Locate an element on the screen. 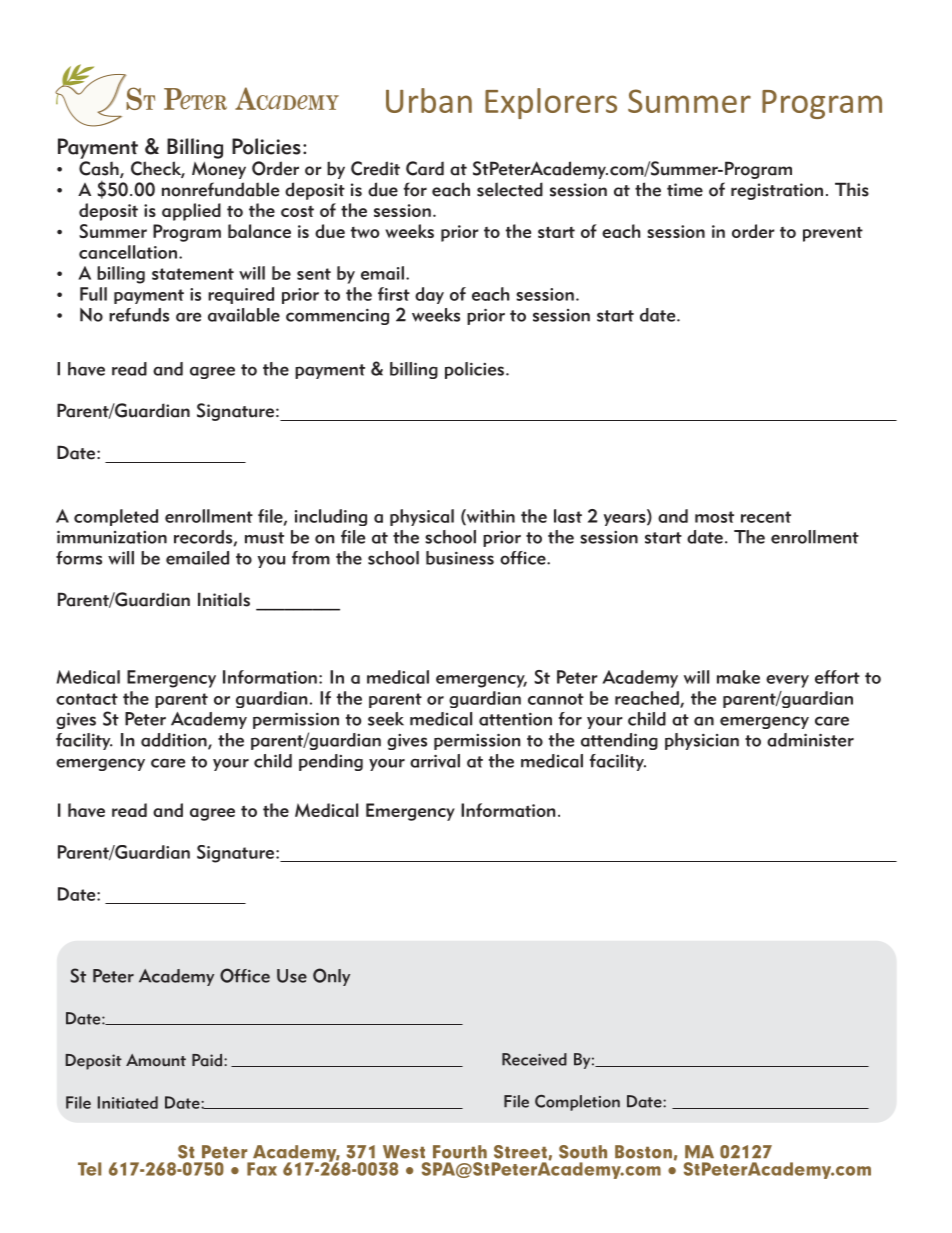  Initiated is located at coordinates (128, 1102).
